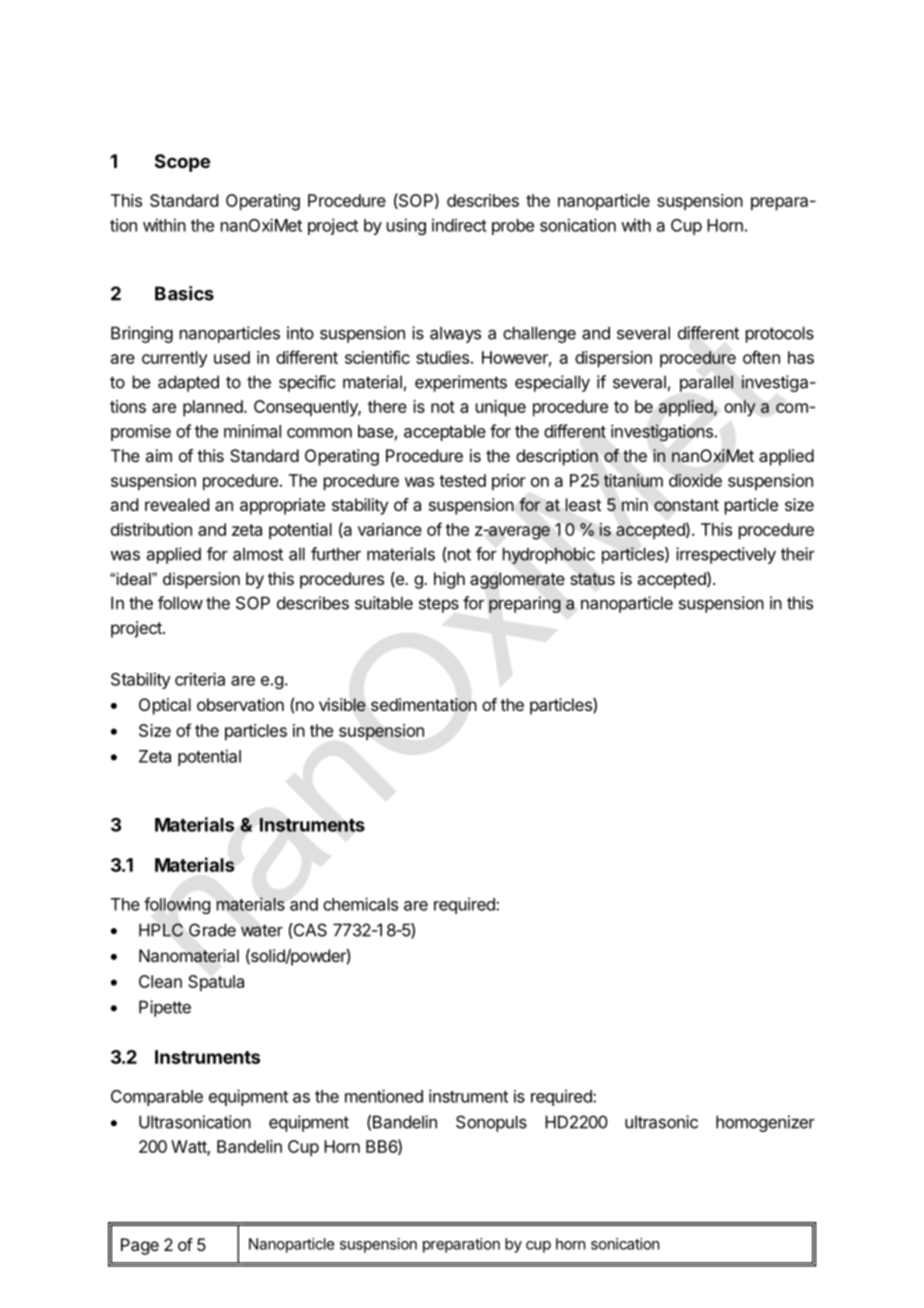 The image size is (924, 1308). I want to click on high, so click(449, 580).
